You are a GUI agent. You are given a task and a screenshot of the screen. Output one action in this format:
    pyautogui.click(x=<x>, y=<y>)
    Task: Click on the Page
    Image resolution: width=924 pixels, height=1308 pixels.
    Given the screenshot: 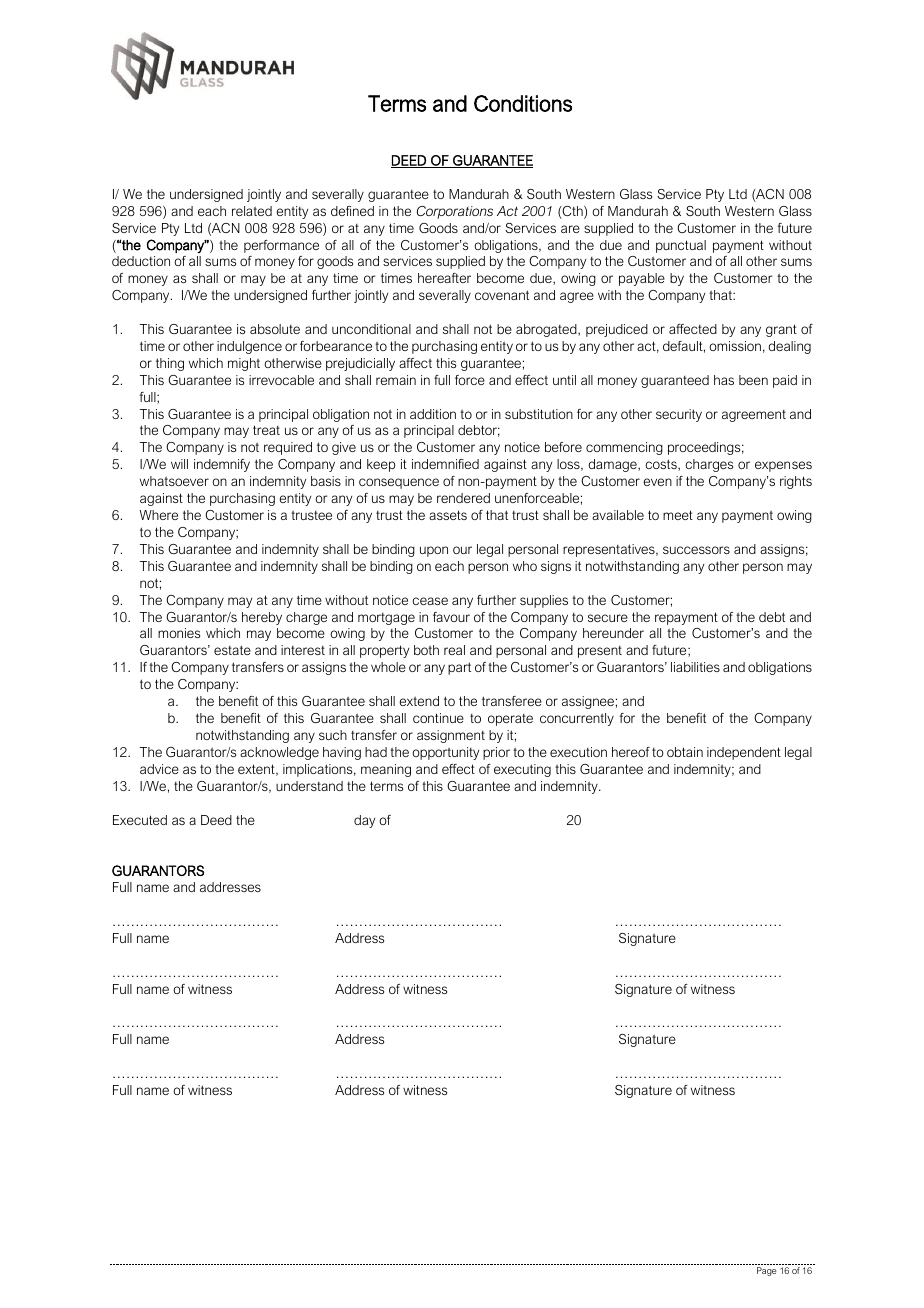 What is the action you would take?
    pyautogui.click(x=767, y=1271)
